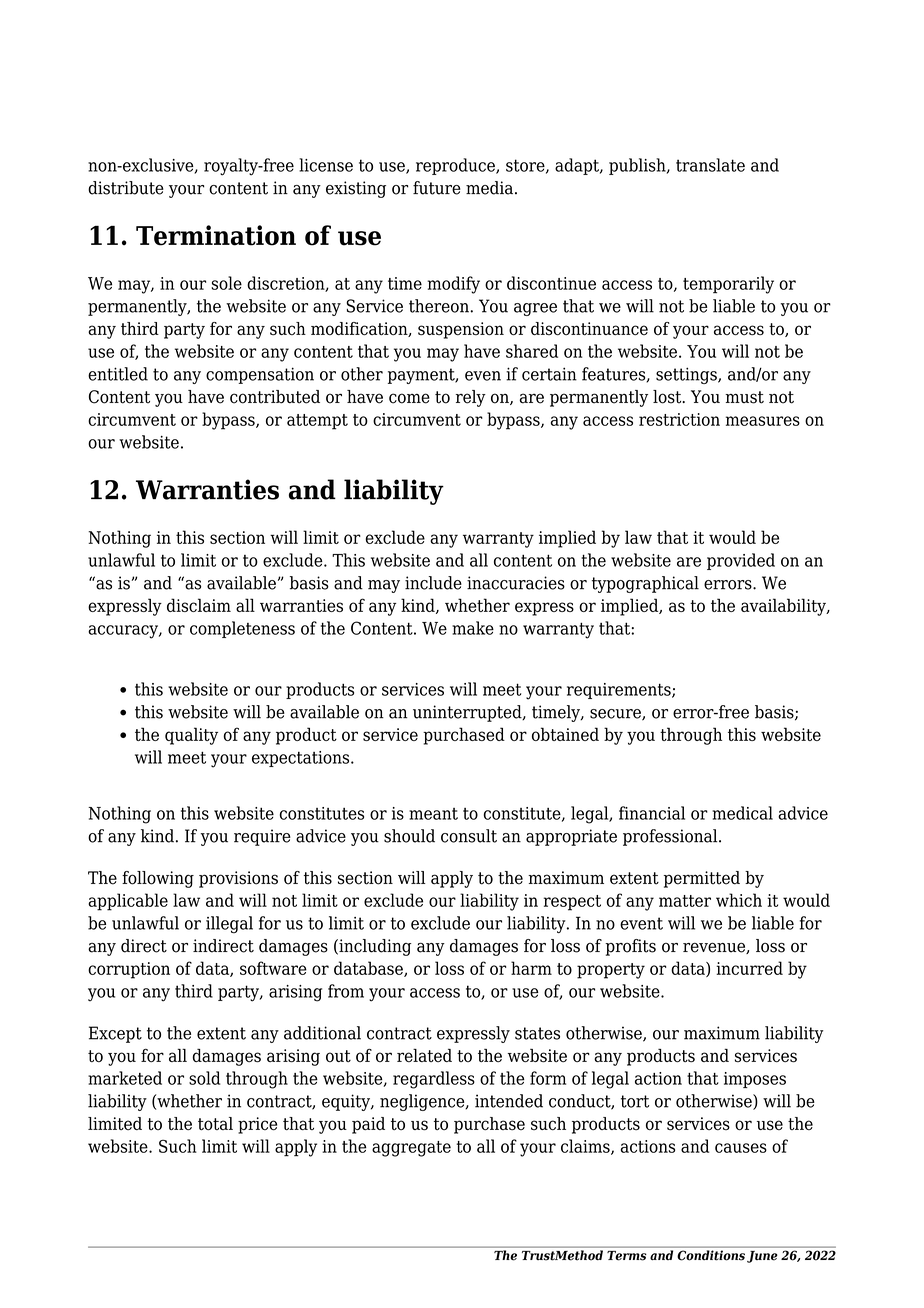 The image size is (924, 1308). I want to click on permitted, so click(702, 879).
